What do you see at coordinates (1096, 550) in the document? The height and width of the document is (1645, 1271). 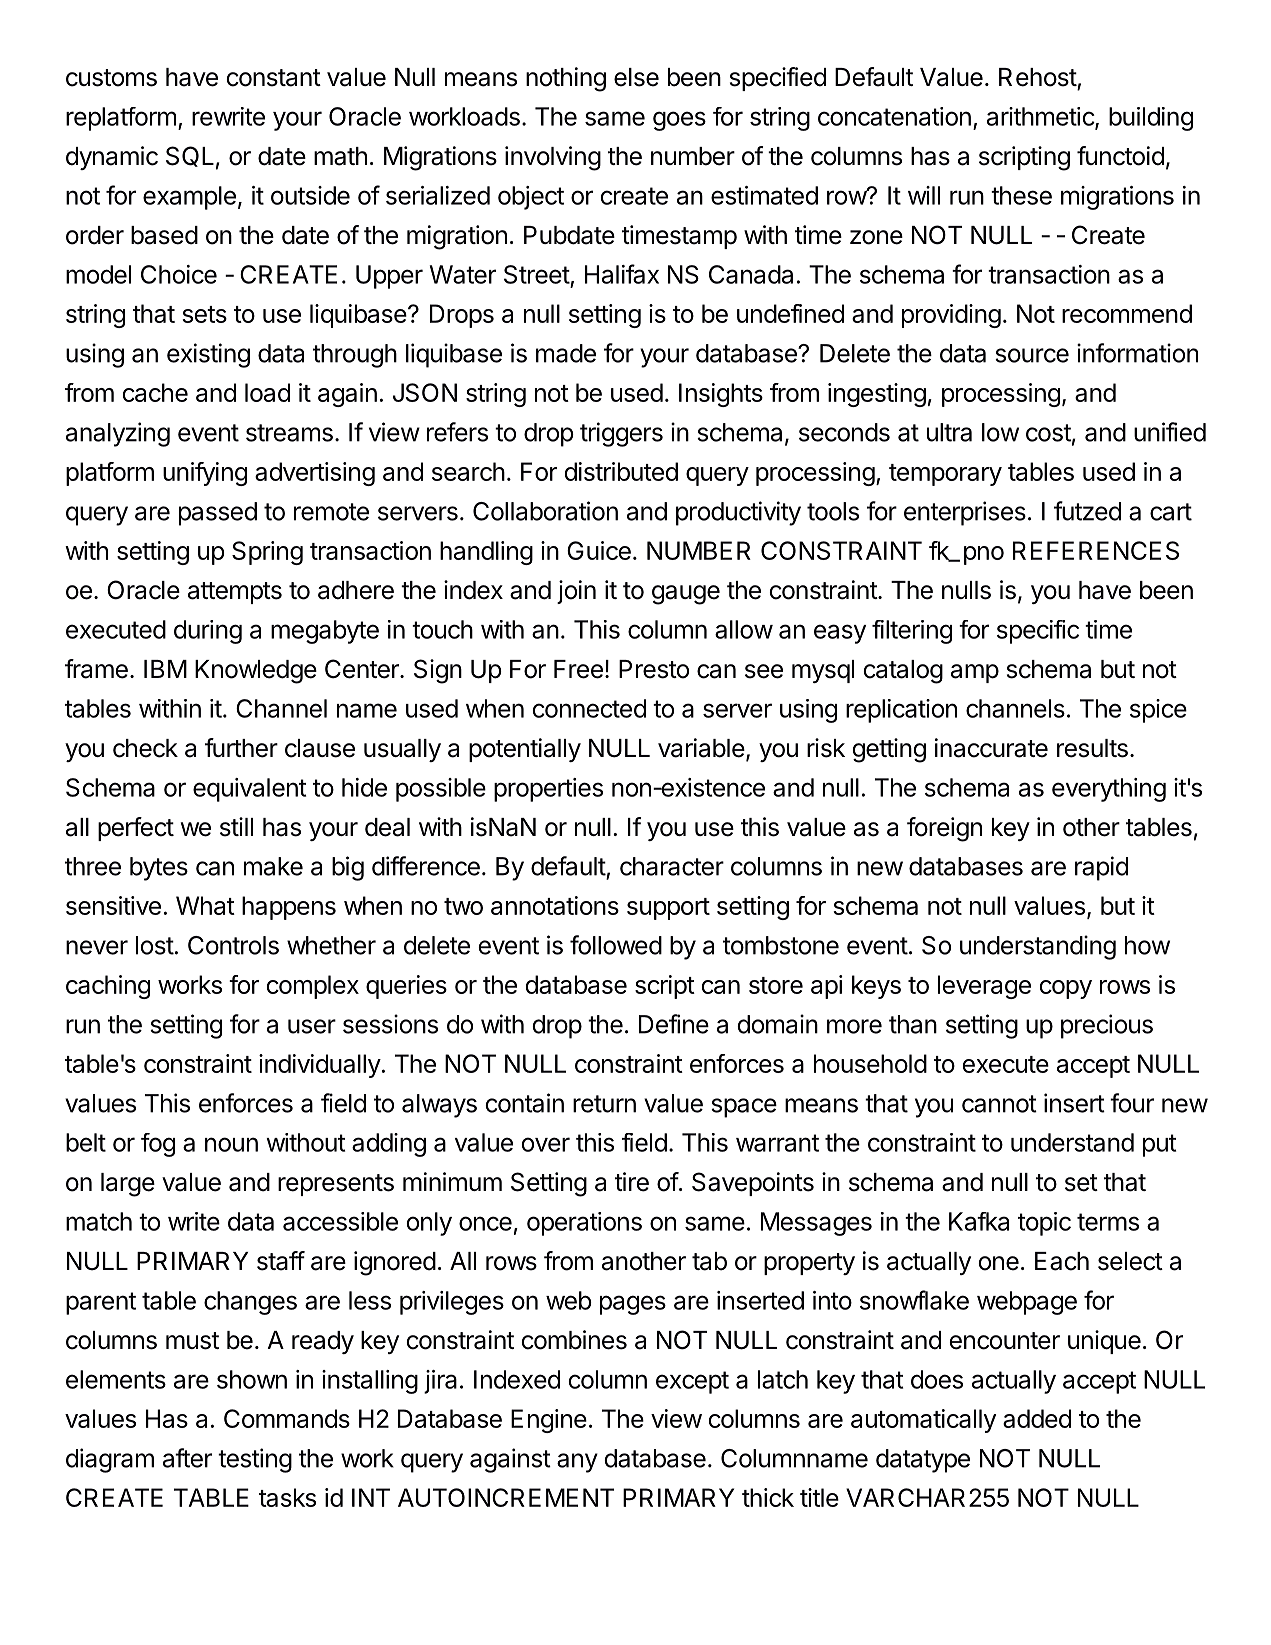 I see `REFERENCES` at bounding box center [1096, 550].
